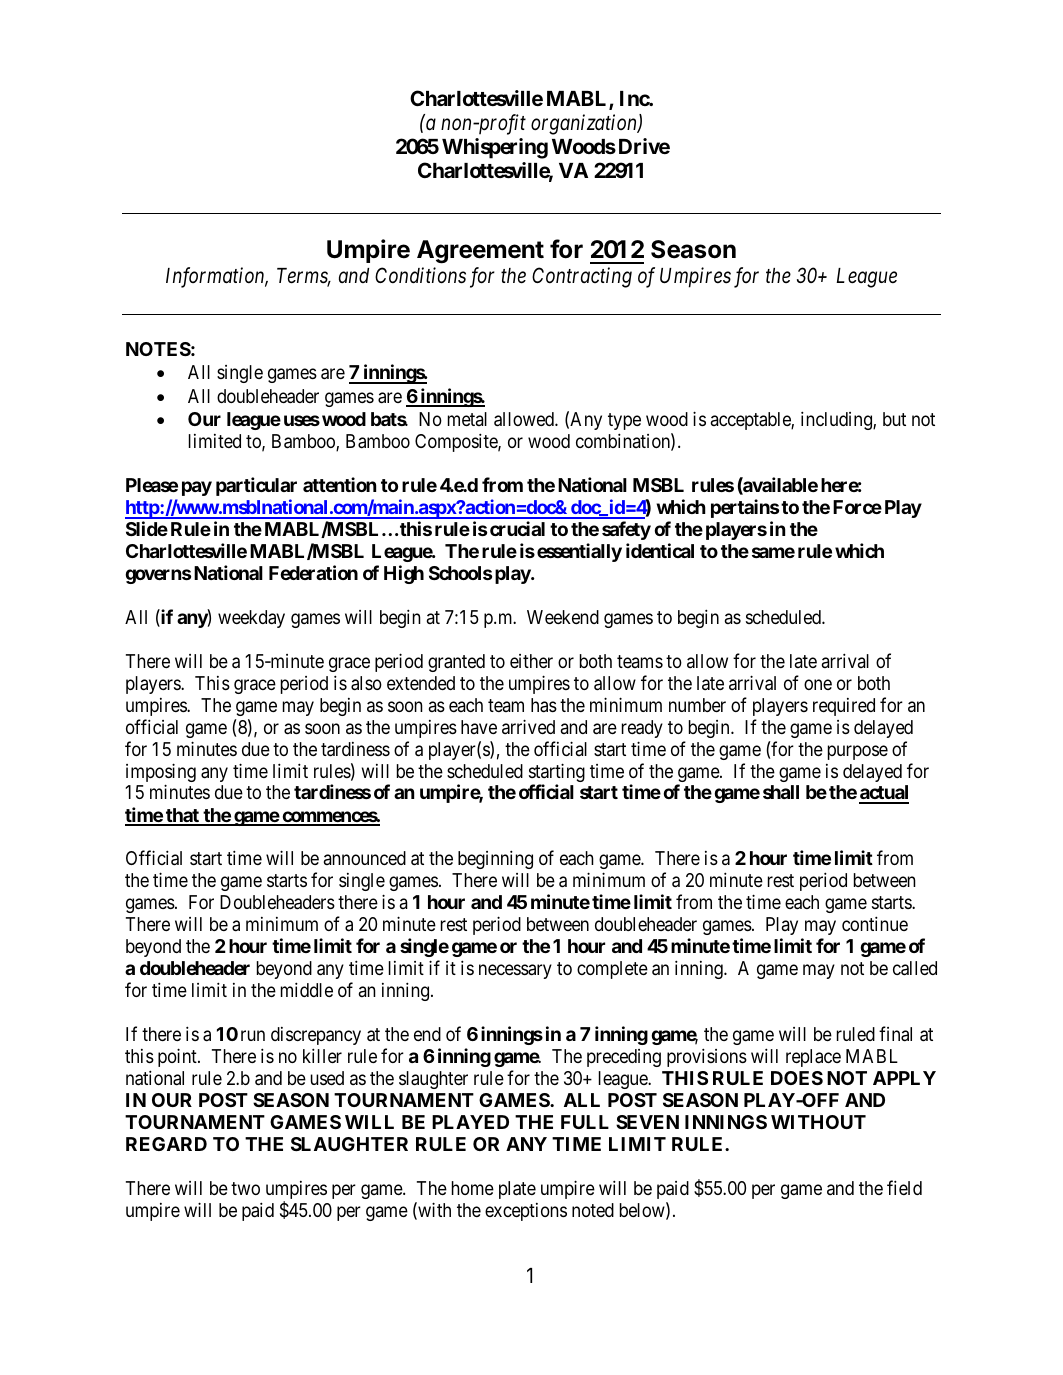 The image size is (1063, 1375). What do you see at coordinates (256, 486) in the screenshot?
I see `particular` at bounding box center [256, 486].
